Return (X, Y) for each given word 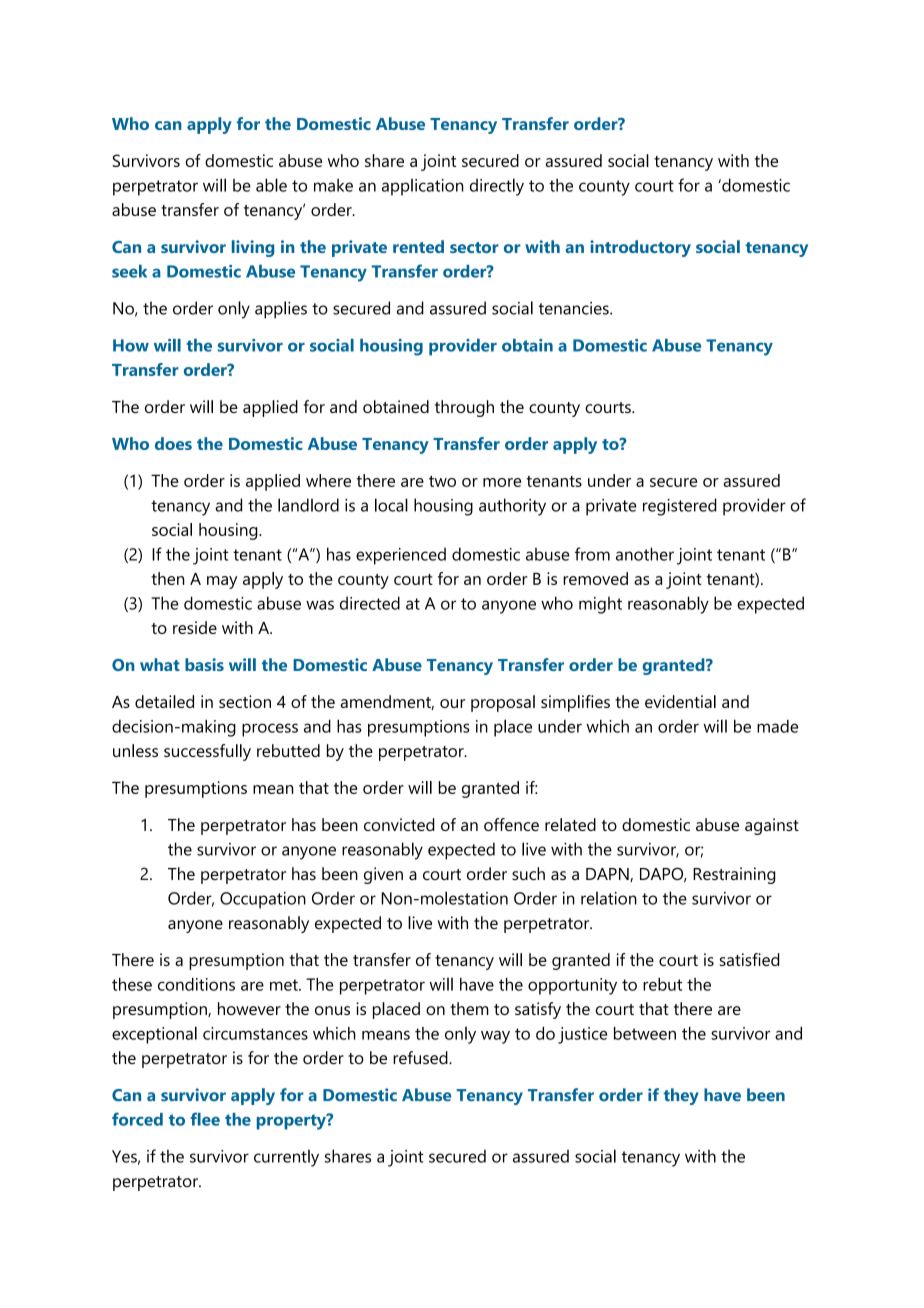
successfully (207, 752)
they (681, 1096)
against (772, 826)
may (222, 582)
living (253, 248)
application (423, 187)
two (442, 481)
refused (421, 1057)
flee (205, 1119)
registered (680, 507)
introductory (640, 248)
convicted (399, 824)
